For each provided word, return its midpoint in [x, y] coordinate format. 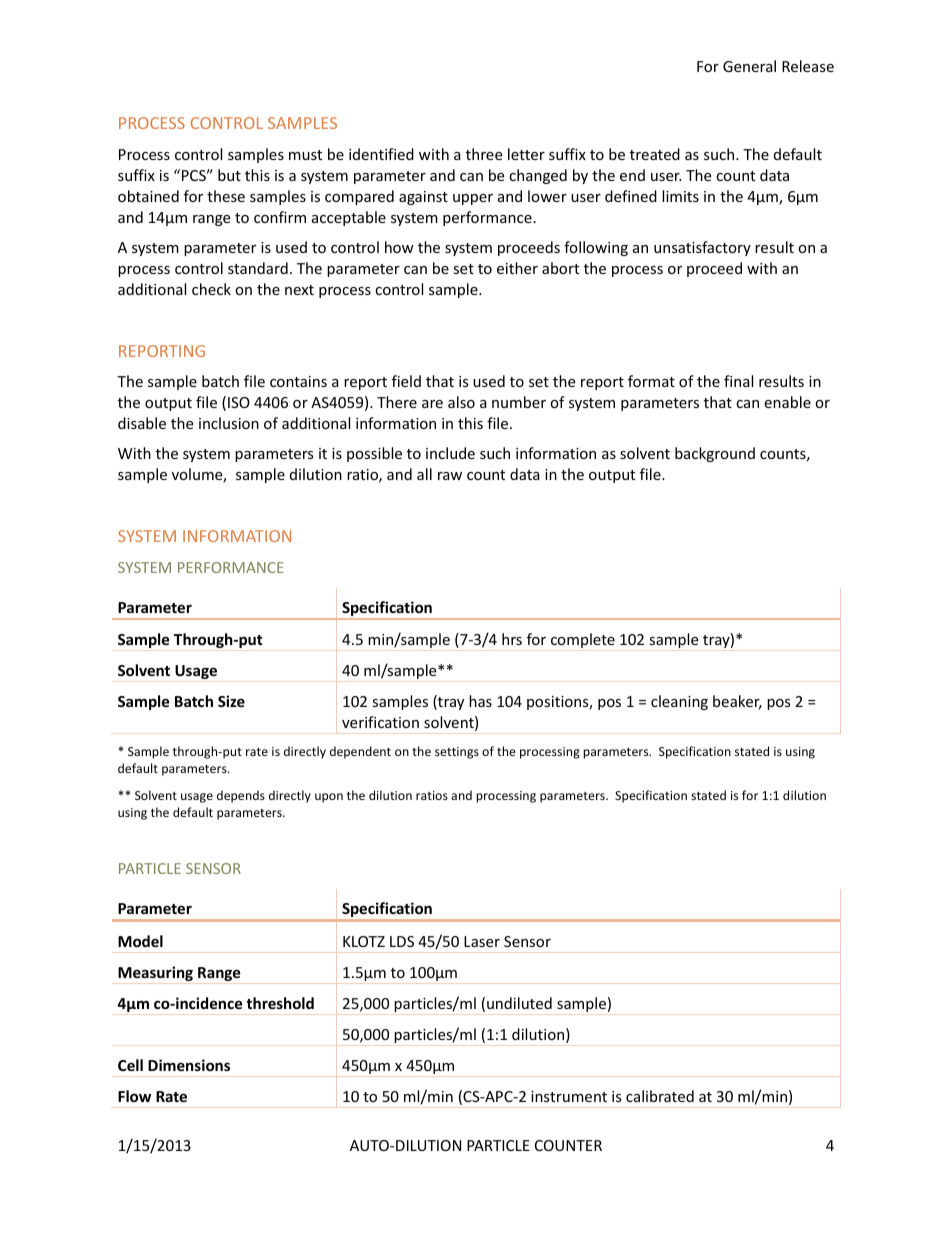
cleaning [679, 702]
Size [231, 701]
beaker [737, 702]
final [738, 381]
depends [241, 796]
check [211, 289]
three [484, 154]
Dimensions [189, 1065]
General [749, 66]
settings [457, 753]
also [461, 402]
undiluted [519, 1003]
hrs [512, 639]
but [229, 175]
